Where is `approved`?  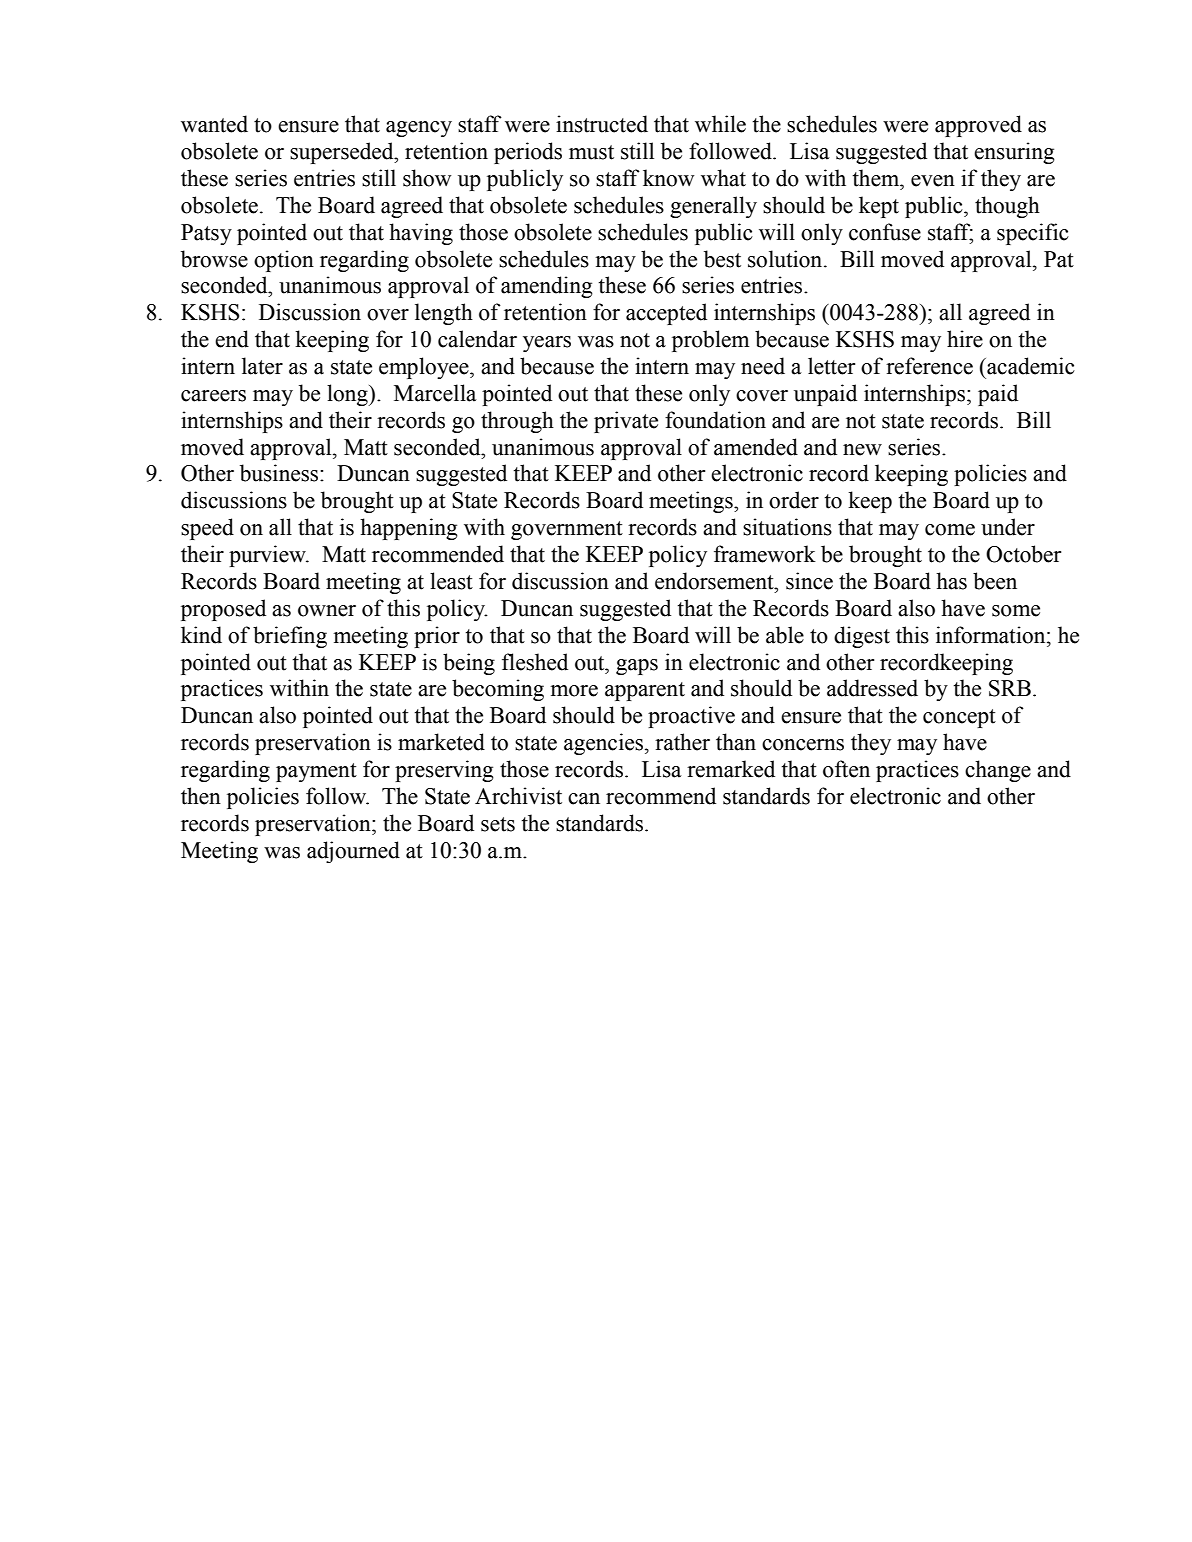 approved is located at coordinates (978, 126).
